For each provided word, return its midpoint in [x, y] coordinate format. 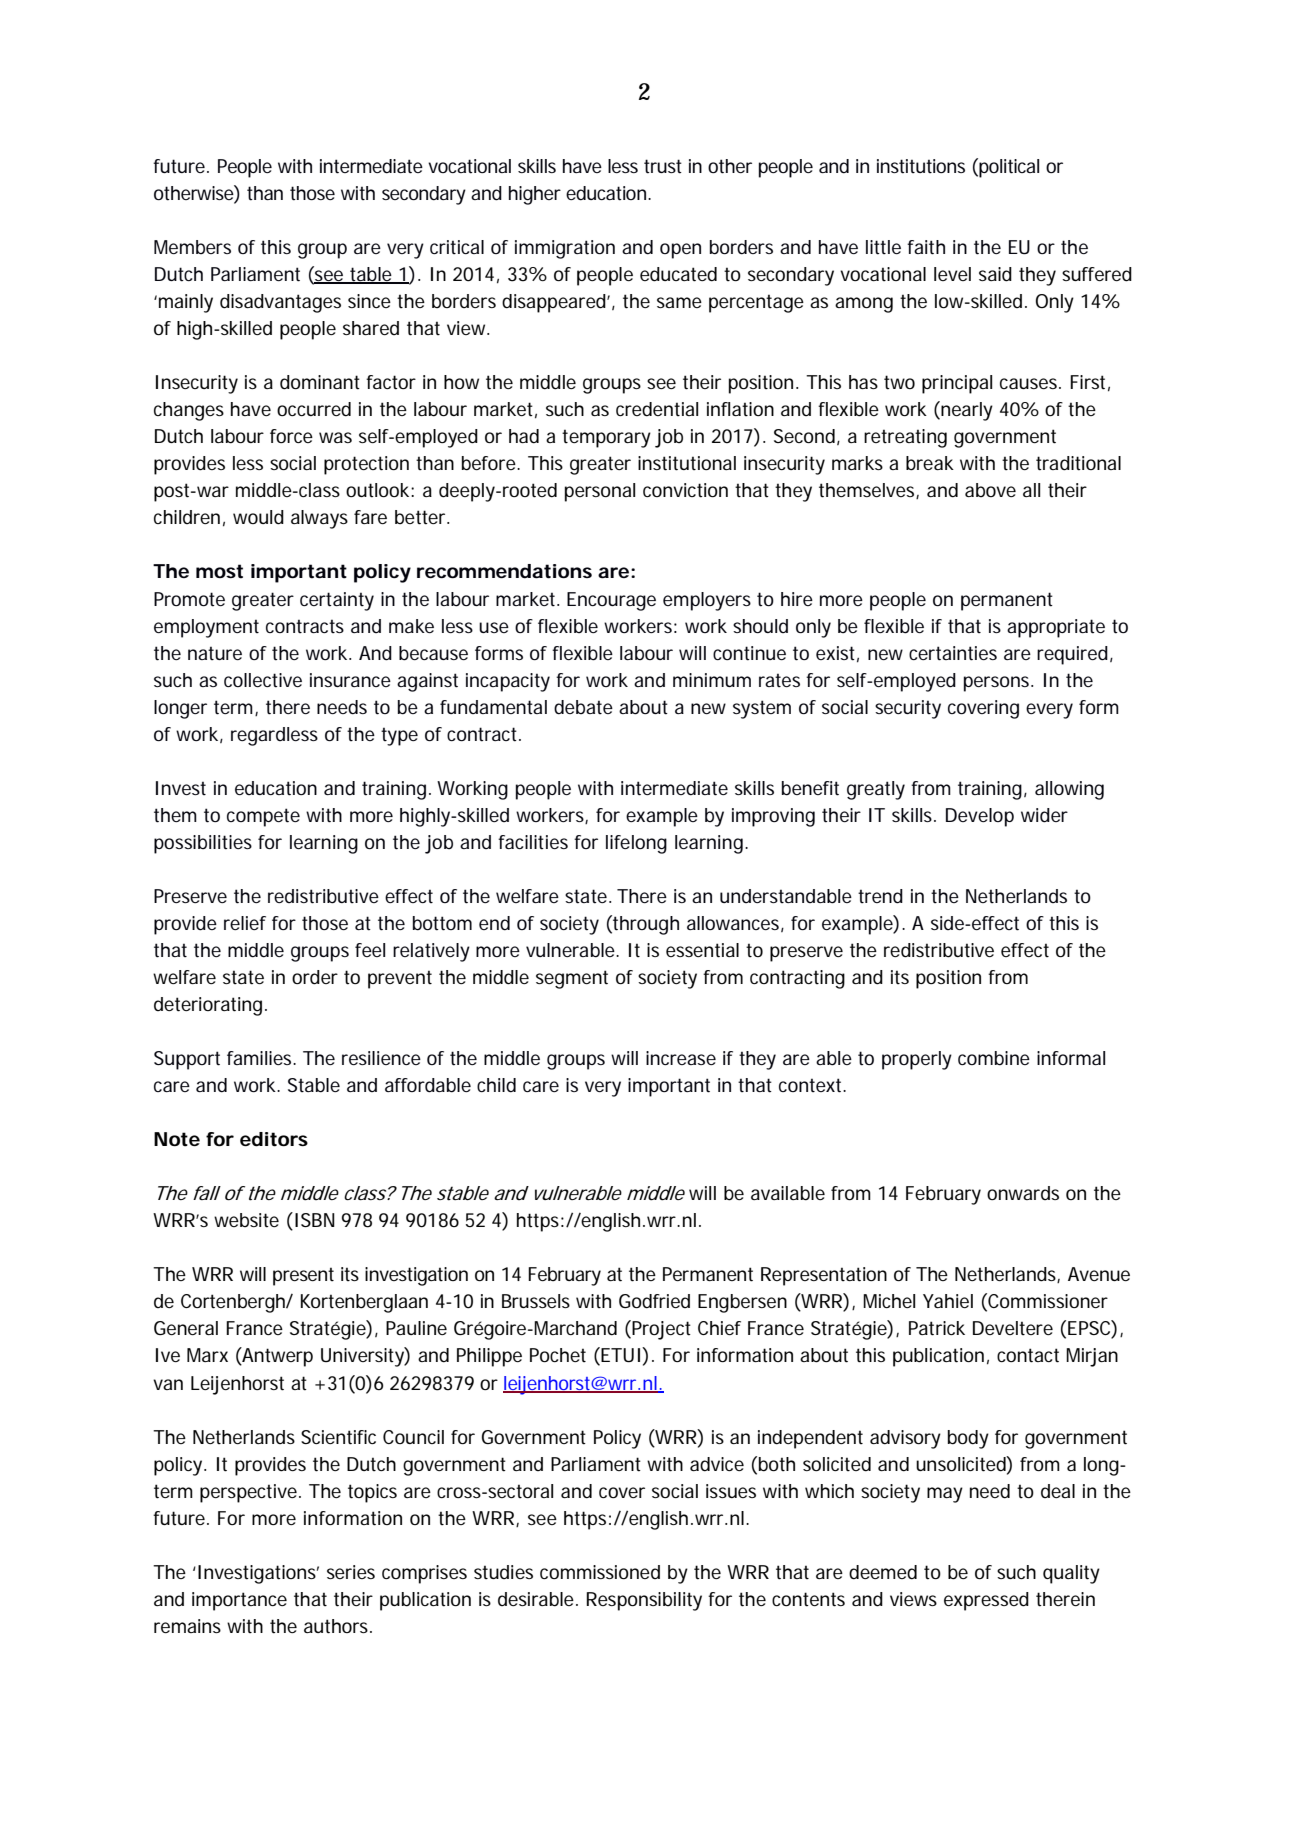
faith [926, 247]
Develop [980, 817]
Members [192, 247]
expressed [986, 1601]
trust [663, 166]
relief [245, 923]
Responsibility [644, 1601]
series [351, 1572]
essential [702, 950]
